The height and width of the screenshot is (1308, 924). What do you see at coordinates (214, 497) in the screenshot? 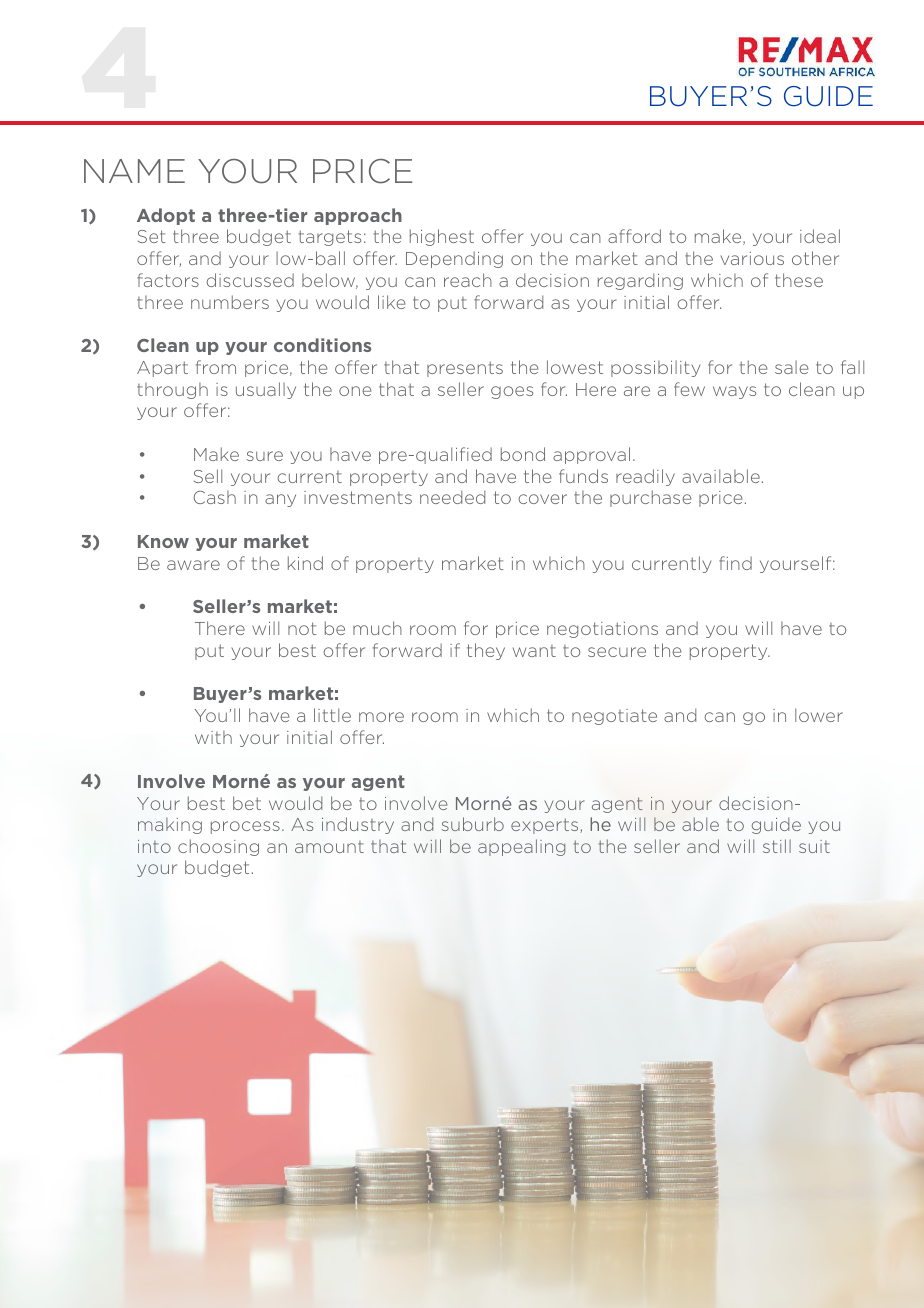
I see `Cash` at bounding box center [214, 497].
